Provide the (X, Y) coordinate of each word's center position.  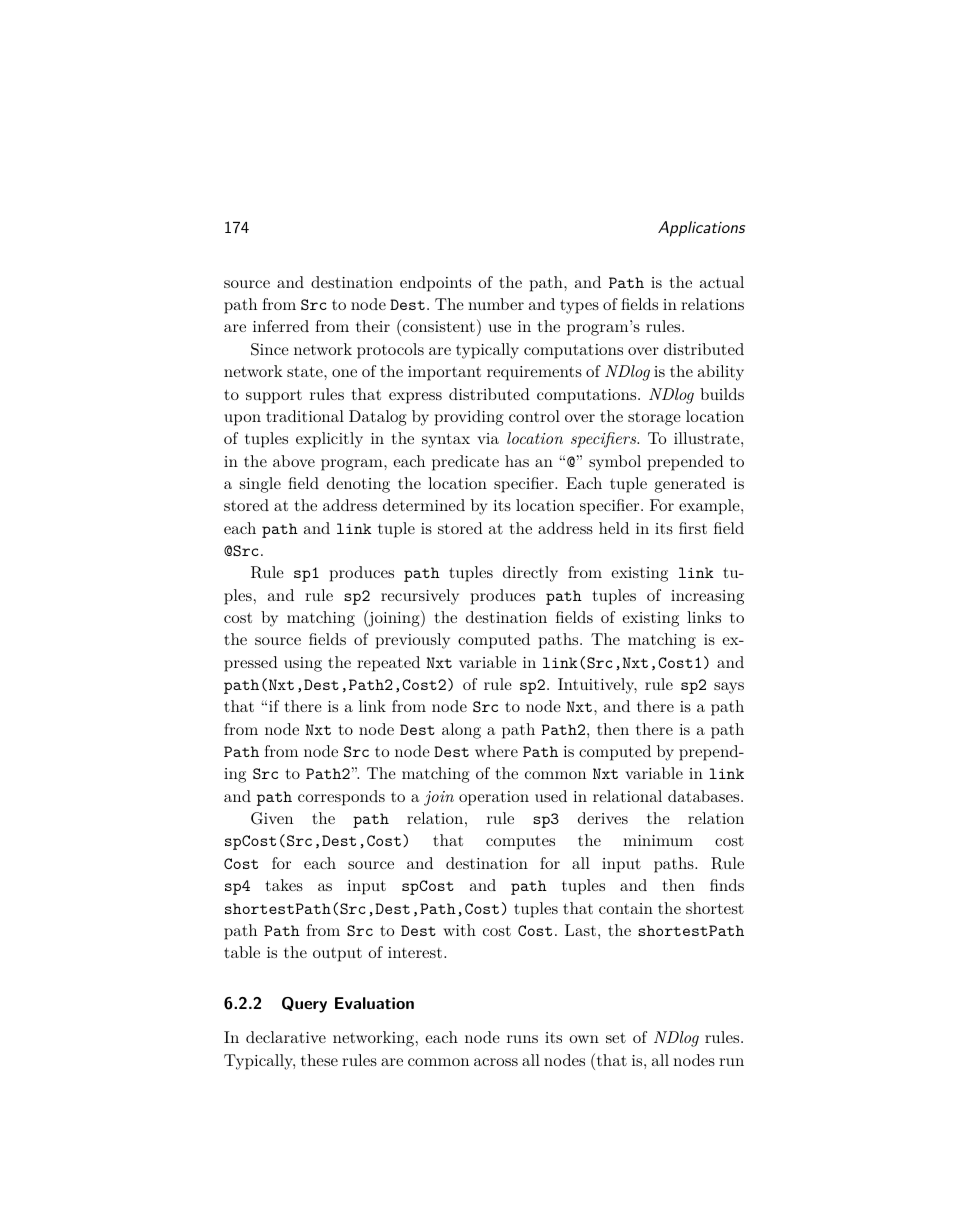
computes (520, 842)
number (496, 304)
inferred (281, 326)
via (488, 438)
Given (272, 818)
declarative (286, 1037)
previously (413, 641)
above (294, 461)
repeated (388, 664)
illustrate (708, 438)
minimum (658, 840)
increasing (707, 597)
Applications (701, 229)
